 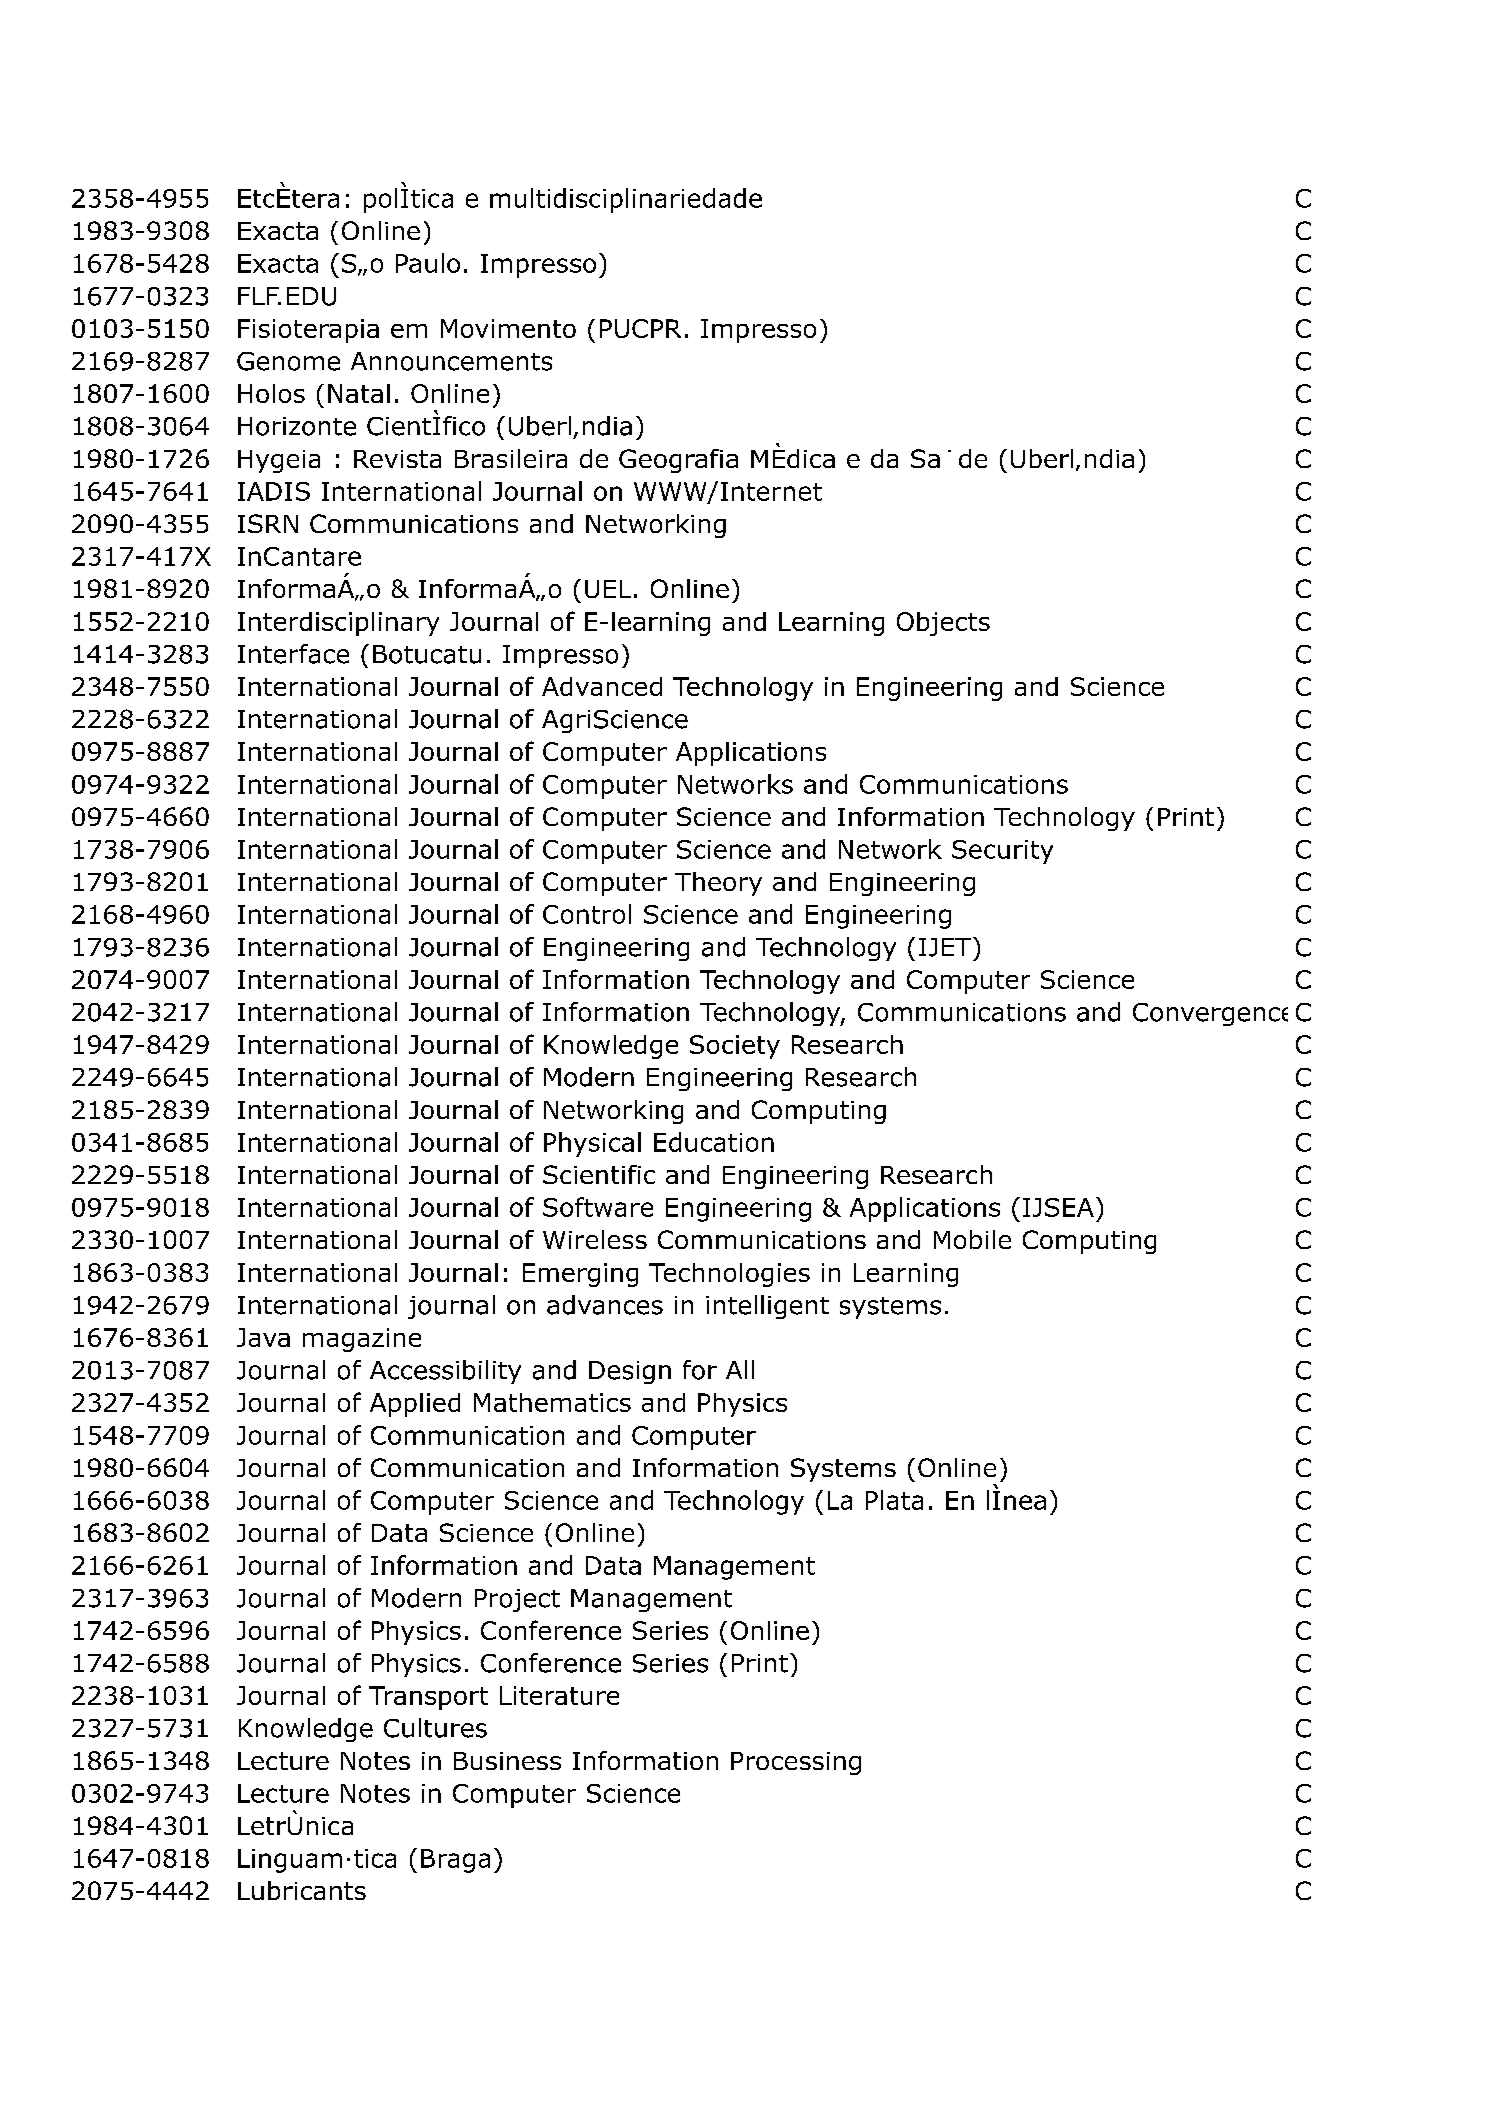 What do you see at coordinates (362, 1340) in the image?
I see `magazine` at bounding box center [362, 1340].
